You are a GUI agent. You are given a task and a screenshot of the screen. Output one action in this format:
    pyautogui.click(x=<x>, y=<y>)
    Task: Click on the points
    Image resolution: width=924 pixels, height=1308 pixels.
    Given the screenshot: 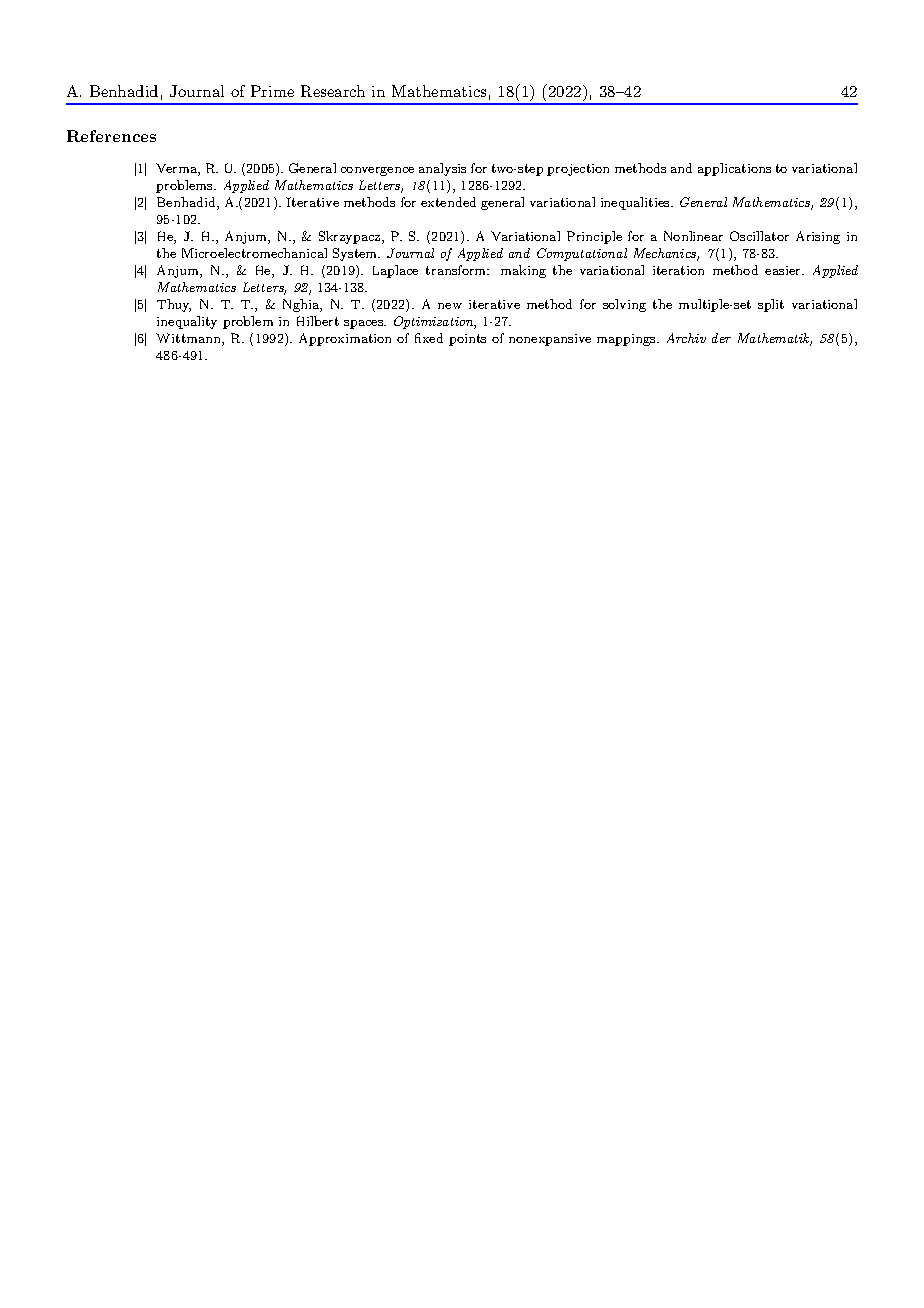 What is the action you would take?
    pyautogui.click(x=467, y=340)
